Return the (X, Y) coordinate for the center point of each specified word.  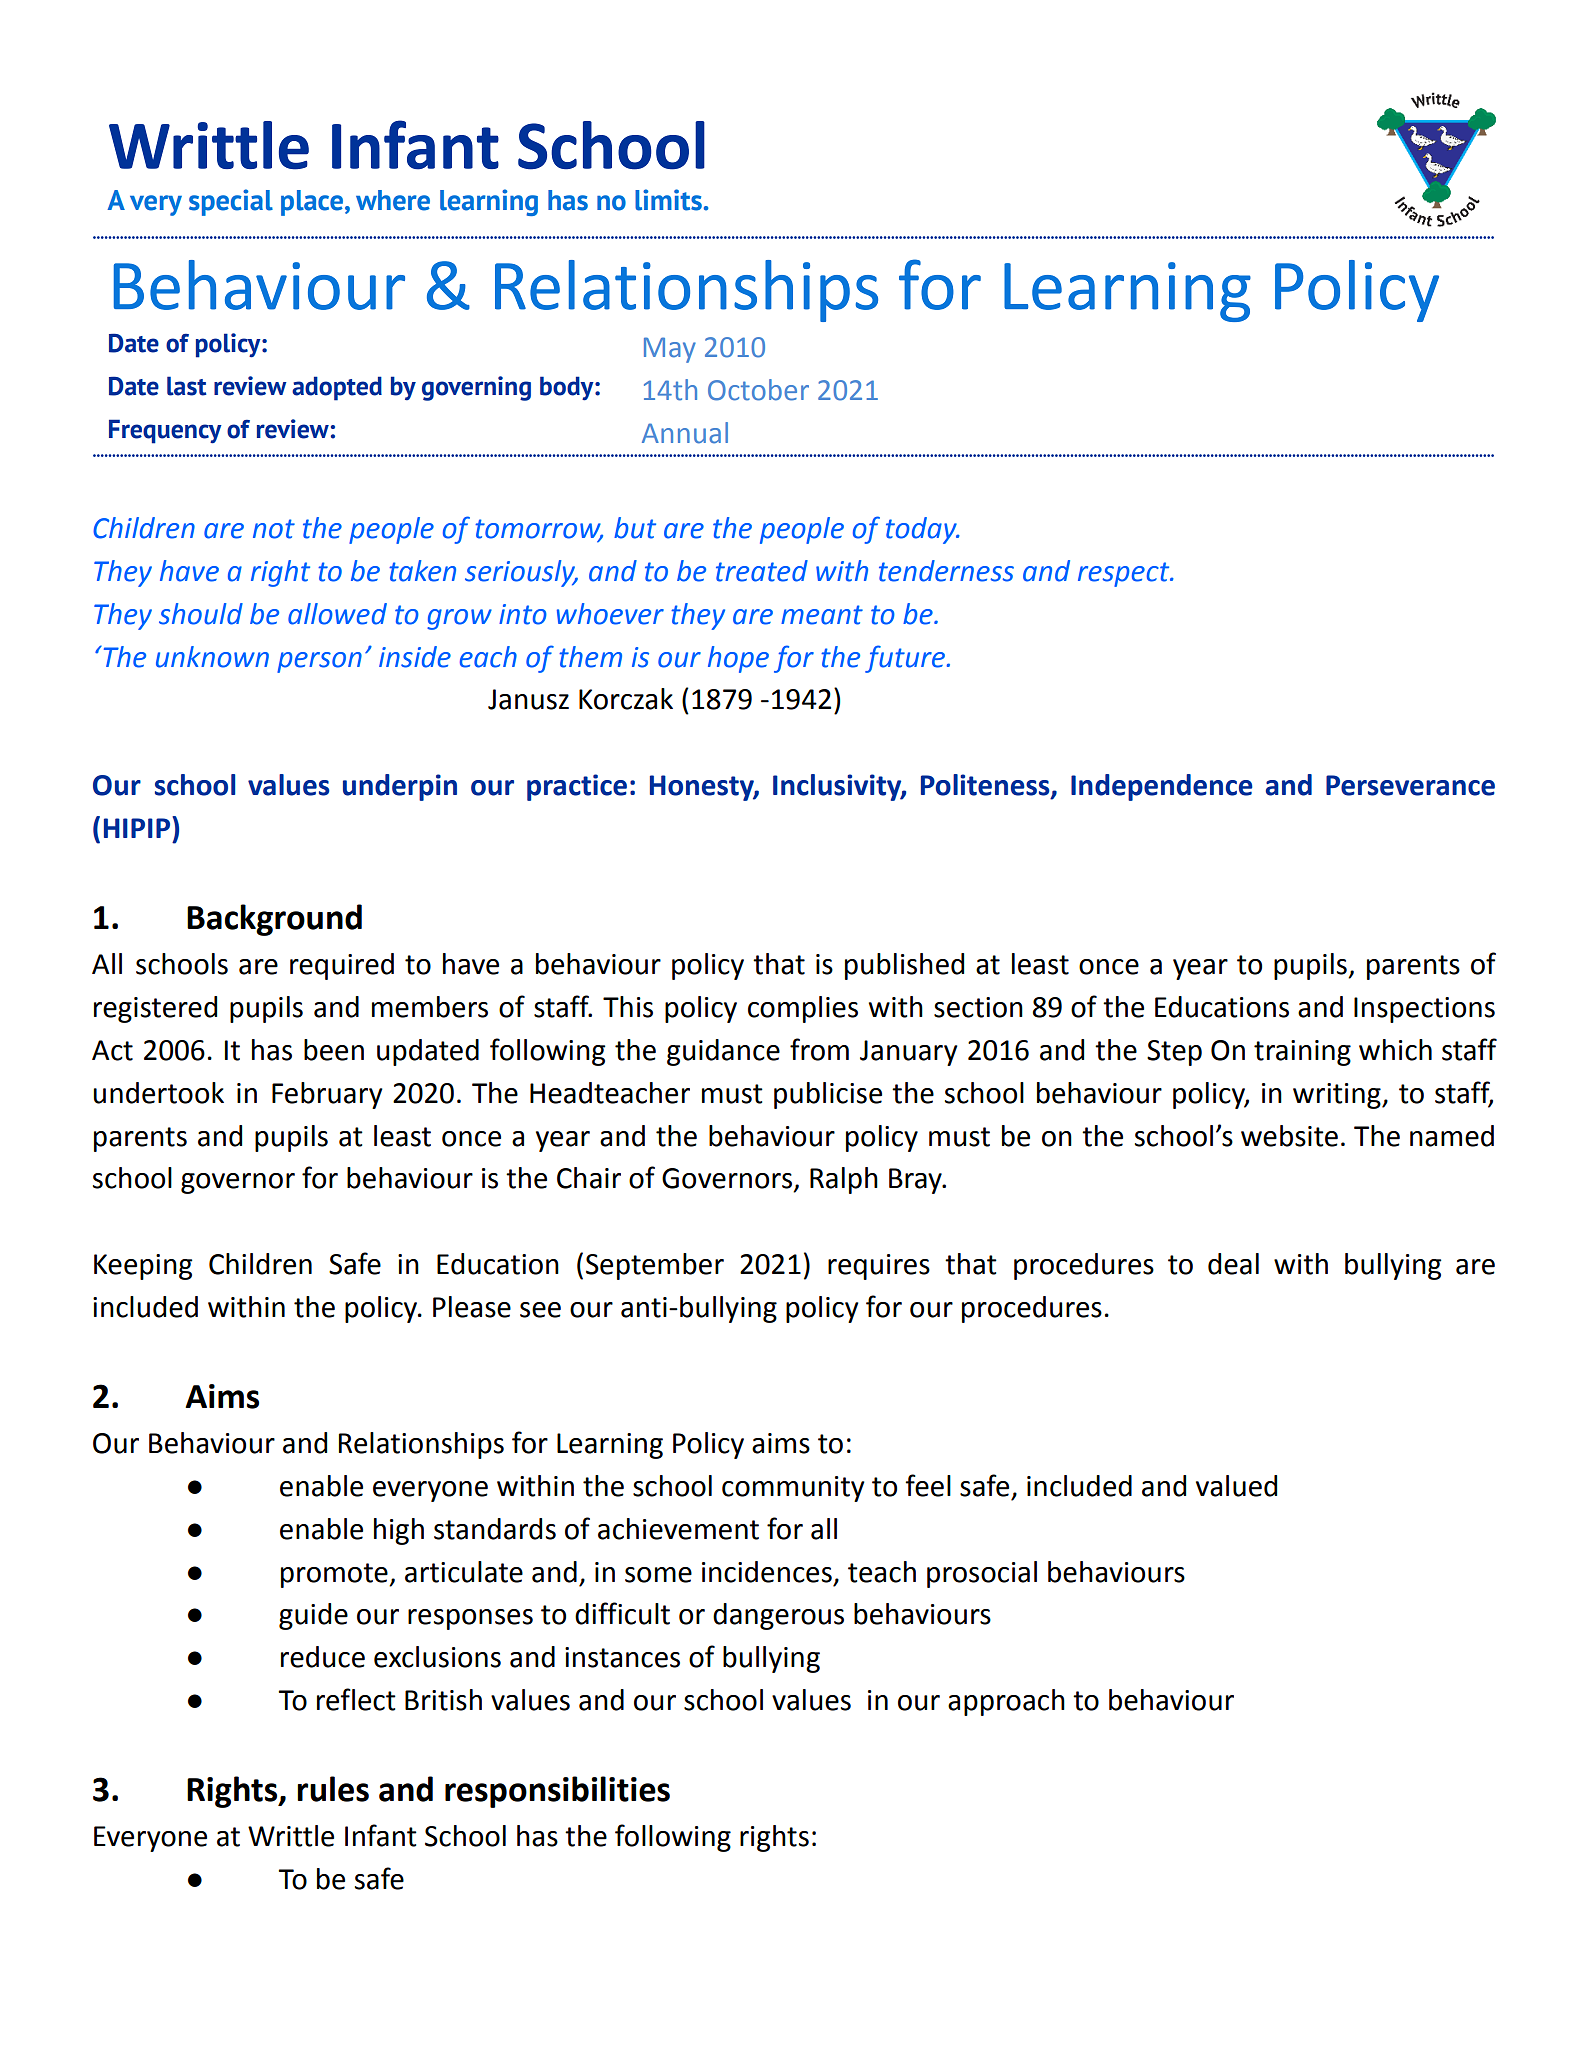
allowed (337, 614)
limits (668, 200)
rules (333, 1789)
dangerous (778, 1616)
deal (1233, 1264)
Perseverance (1410, 785)
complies (803, 1009)
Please (472, 1307)
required (342, 966)
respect (1125, 574)
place (312, 203)
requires (879, 1267)
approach (1006, 1702)
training (1302, 1053)
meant (822, 615)
